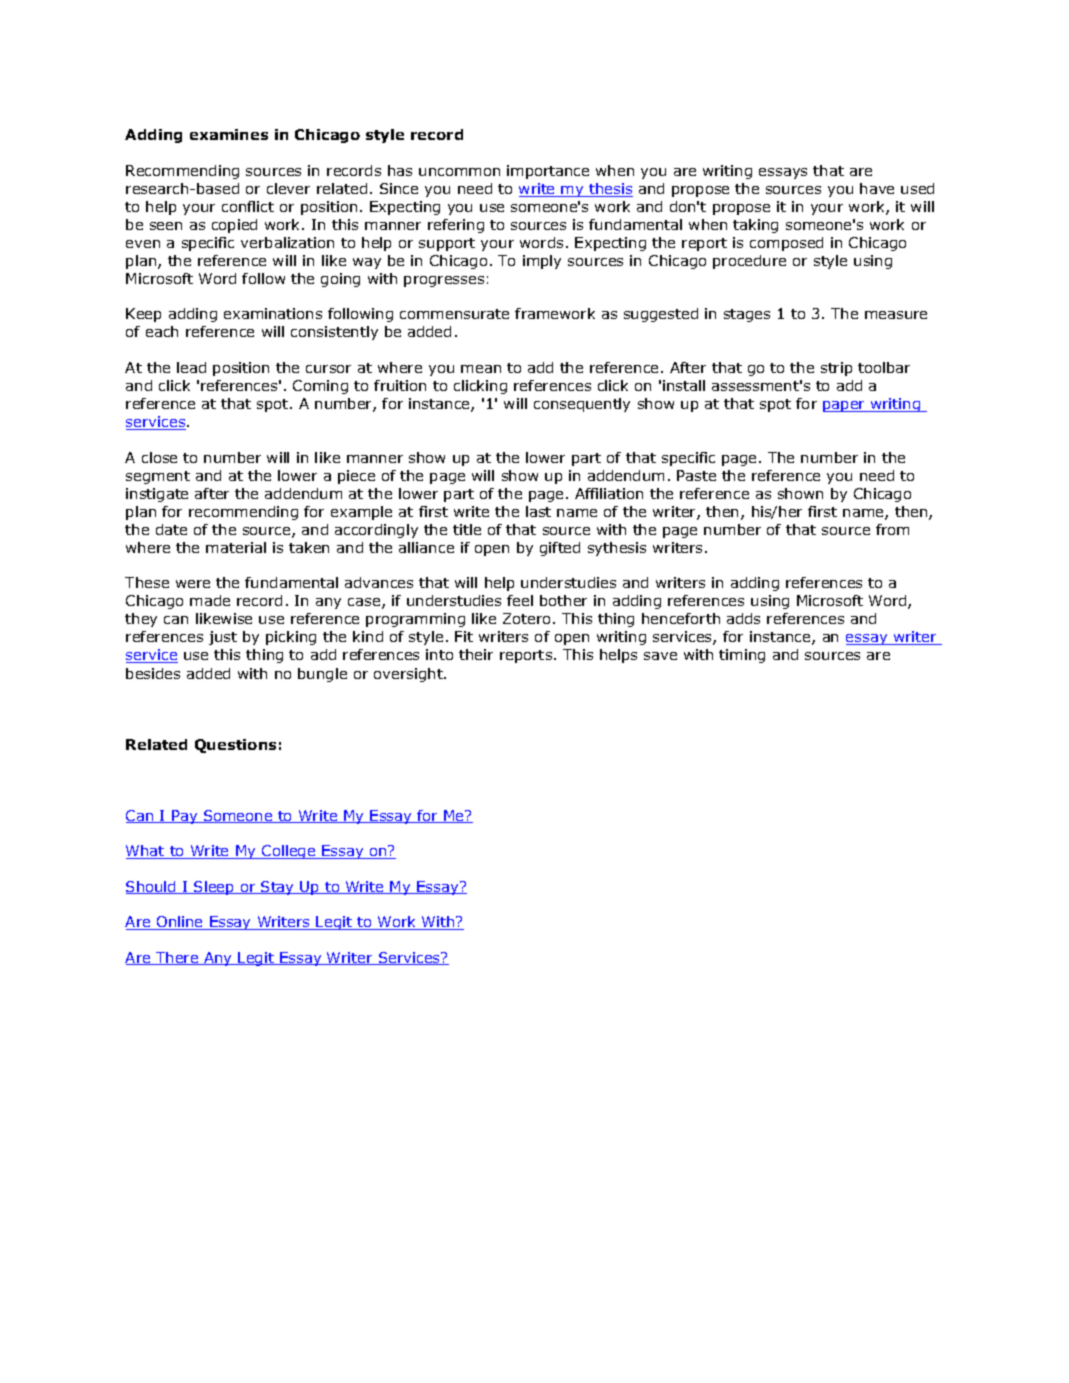 Image resolution: width=1069 pixels, height=1383 pixels. What do you see at coordinates (191, 367) in the image?
I see `lead` at bounding box center [191, 367].
